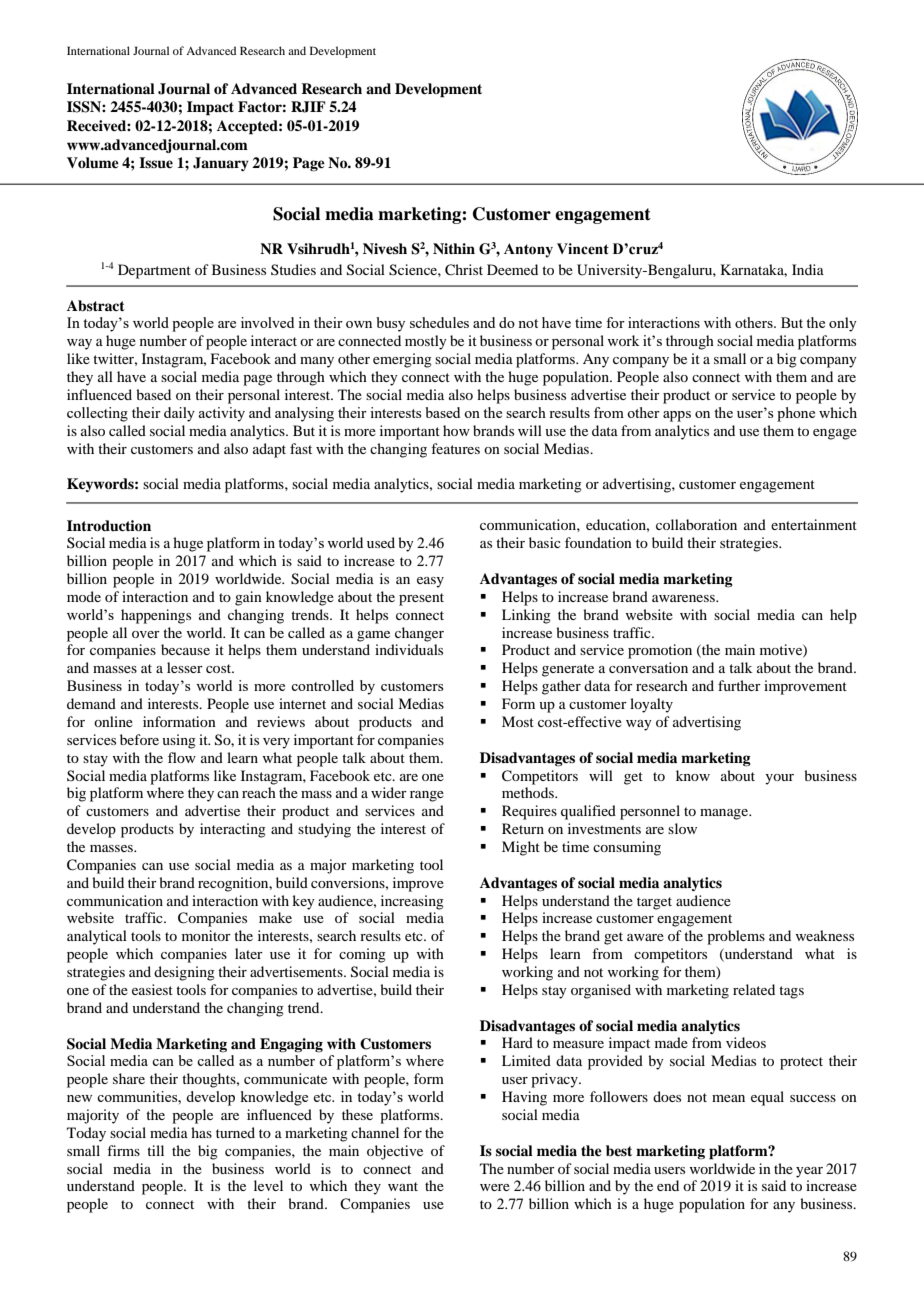  What do you see at coordinates (739, 685) in the document?
I see `further` at bounding box center [739, 685].
